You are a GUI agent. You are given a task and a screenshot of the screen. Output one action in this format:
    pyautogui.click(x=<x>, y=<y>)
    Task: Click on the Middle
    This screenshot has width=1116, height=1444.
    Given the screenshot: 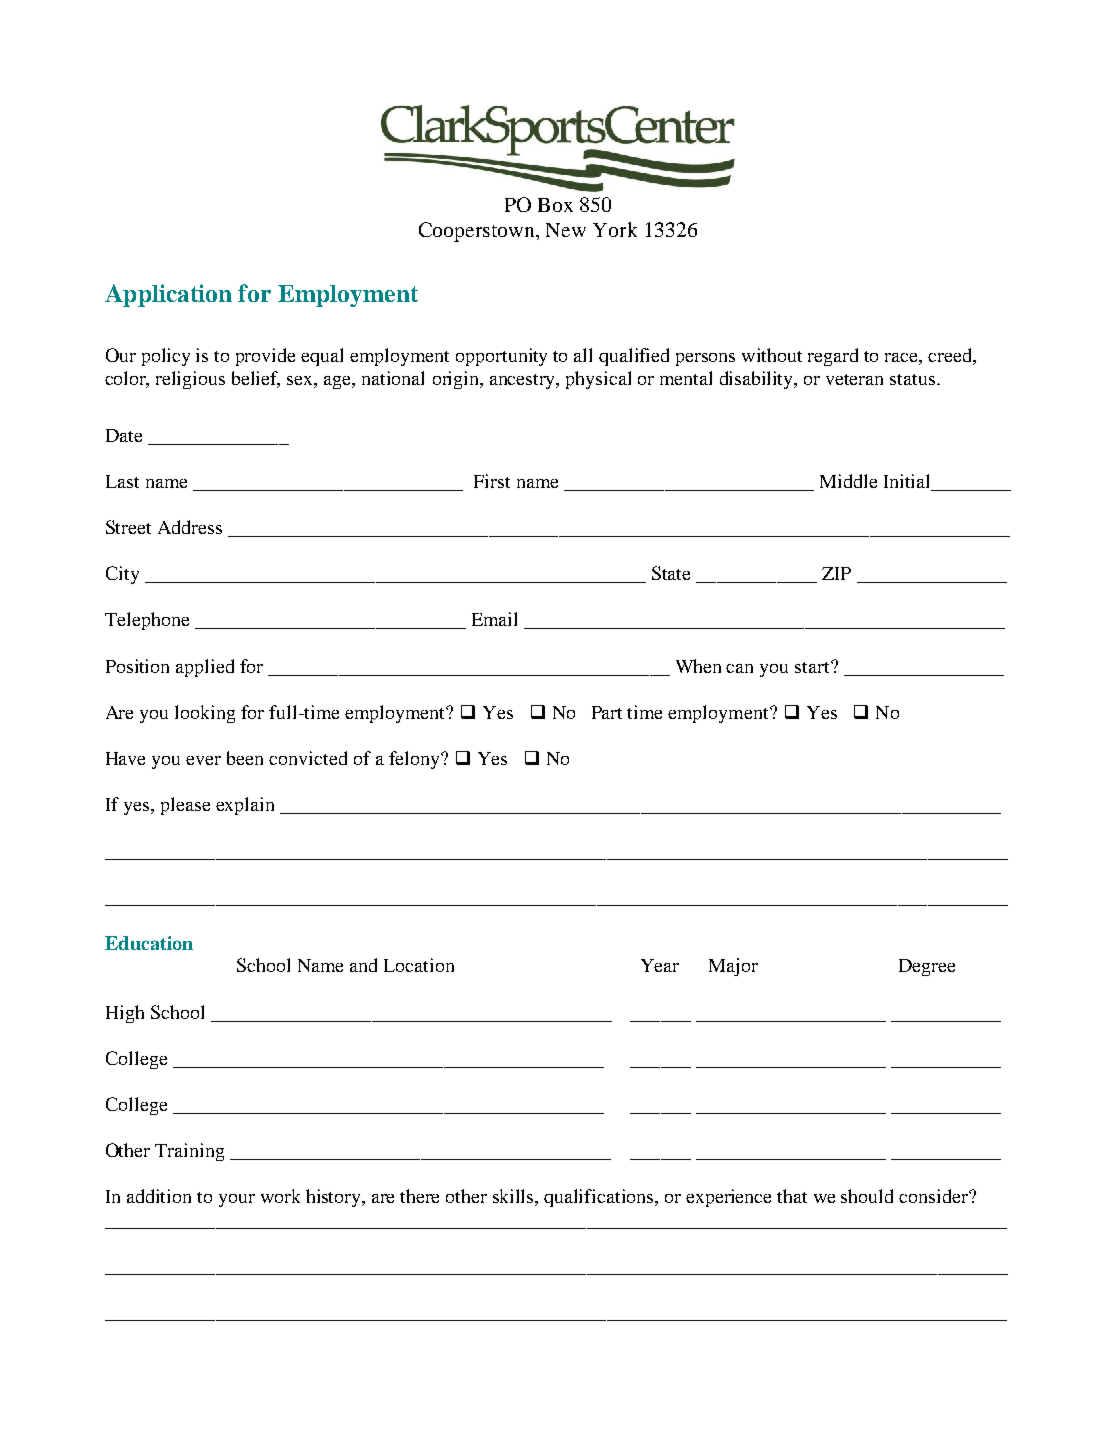 What is the action you would take?
    pyautogui.click(x=848, y=481)
